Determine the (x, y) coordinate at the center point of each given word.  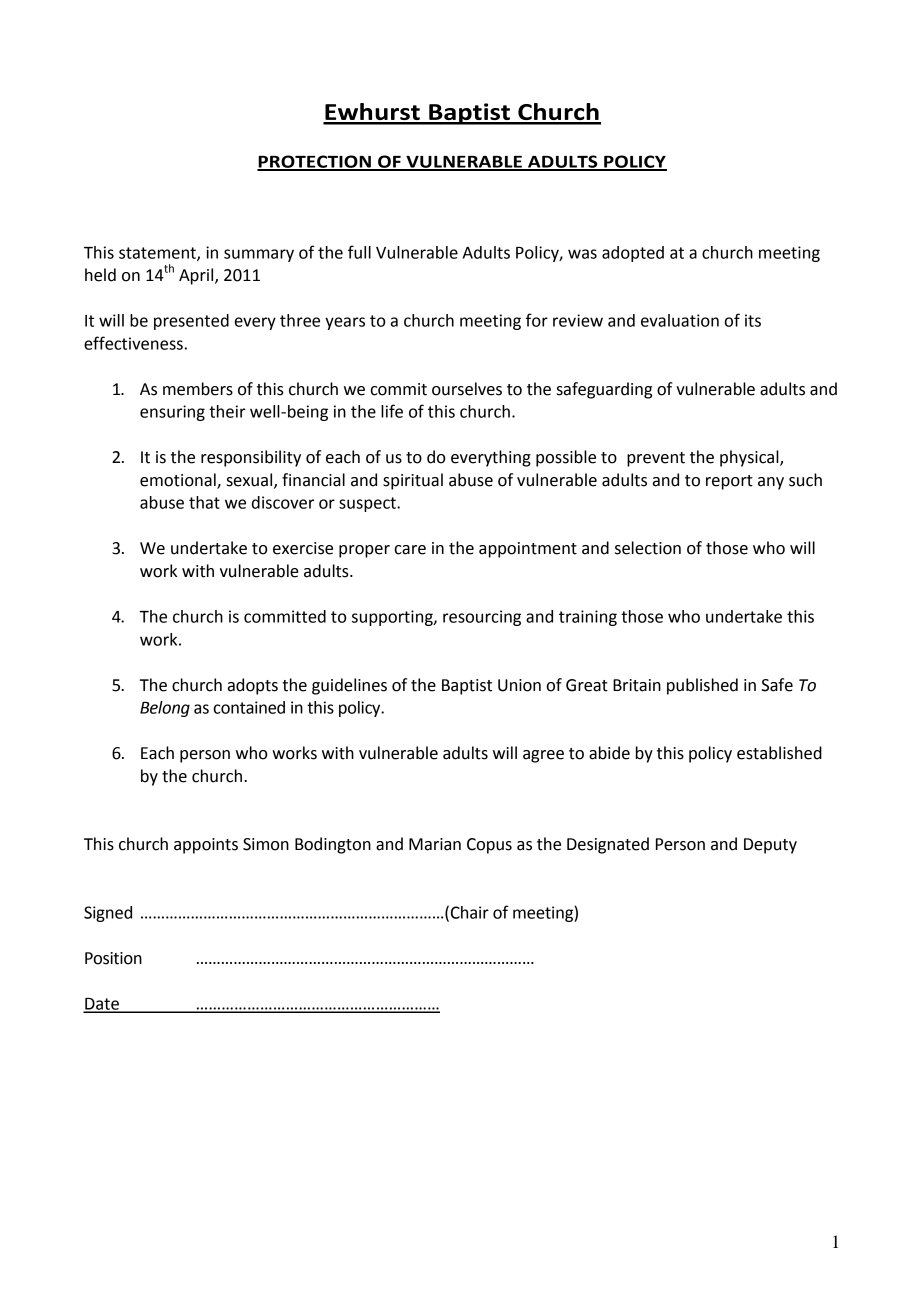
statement (158, 254)
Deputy (770, 846)
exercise (303, 548)
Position (113, 958)
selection (648, 548)
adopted (633, 254)
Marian (435, 844)
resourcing (482, 618)
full (359, 252)
